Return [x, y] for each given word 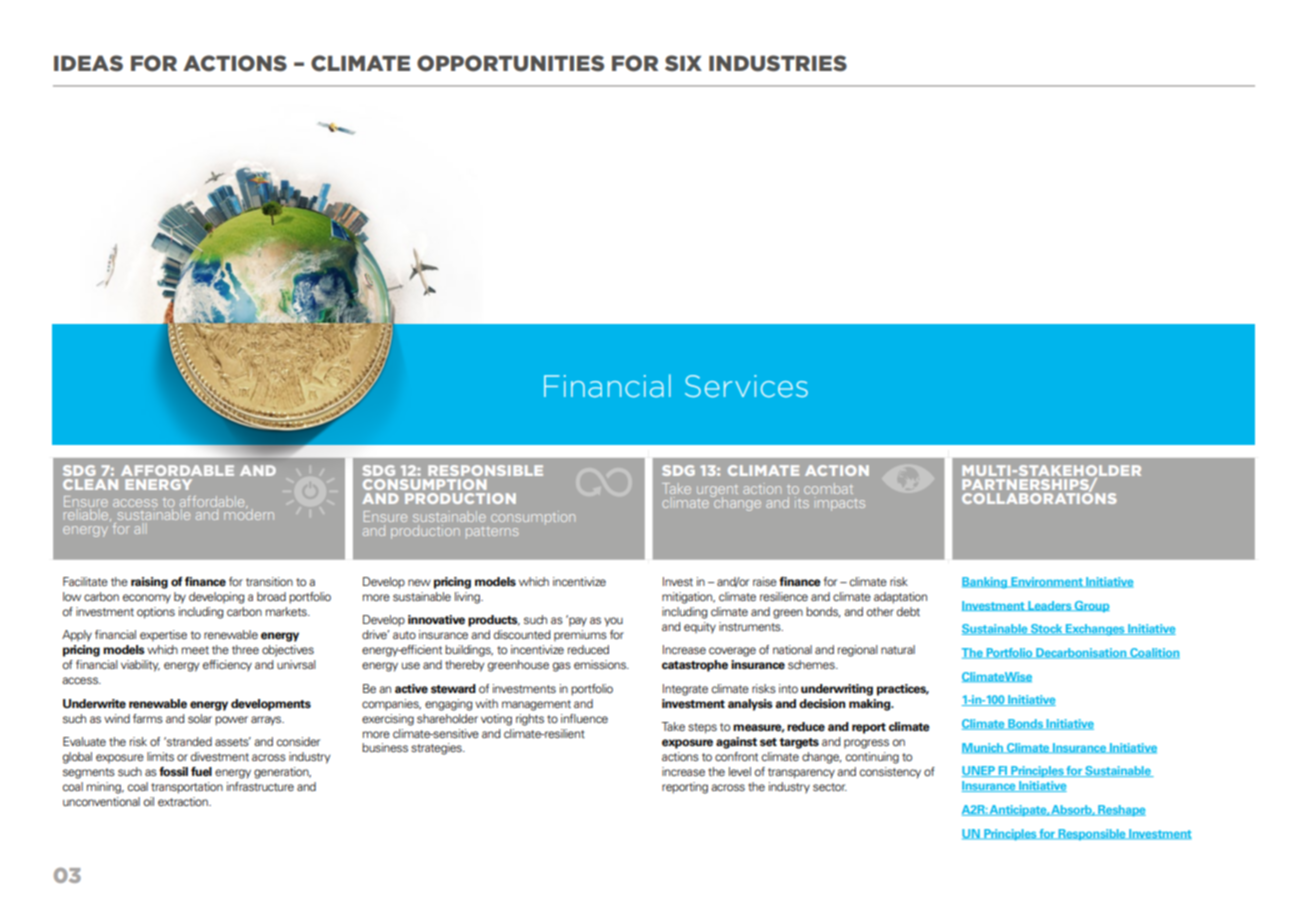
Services [746, 386]
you [613, 622]
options [156, 613]
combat [828, 488]
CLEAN [90, 484]
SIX [683, 63]
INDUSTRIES [778, 63]
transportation [187, 788]
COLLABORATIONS [1039, 497]
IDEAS [88, 63]
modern [249, 513]
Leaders [1049, 606]
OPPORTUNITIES [510, 63]
